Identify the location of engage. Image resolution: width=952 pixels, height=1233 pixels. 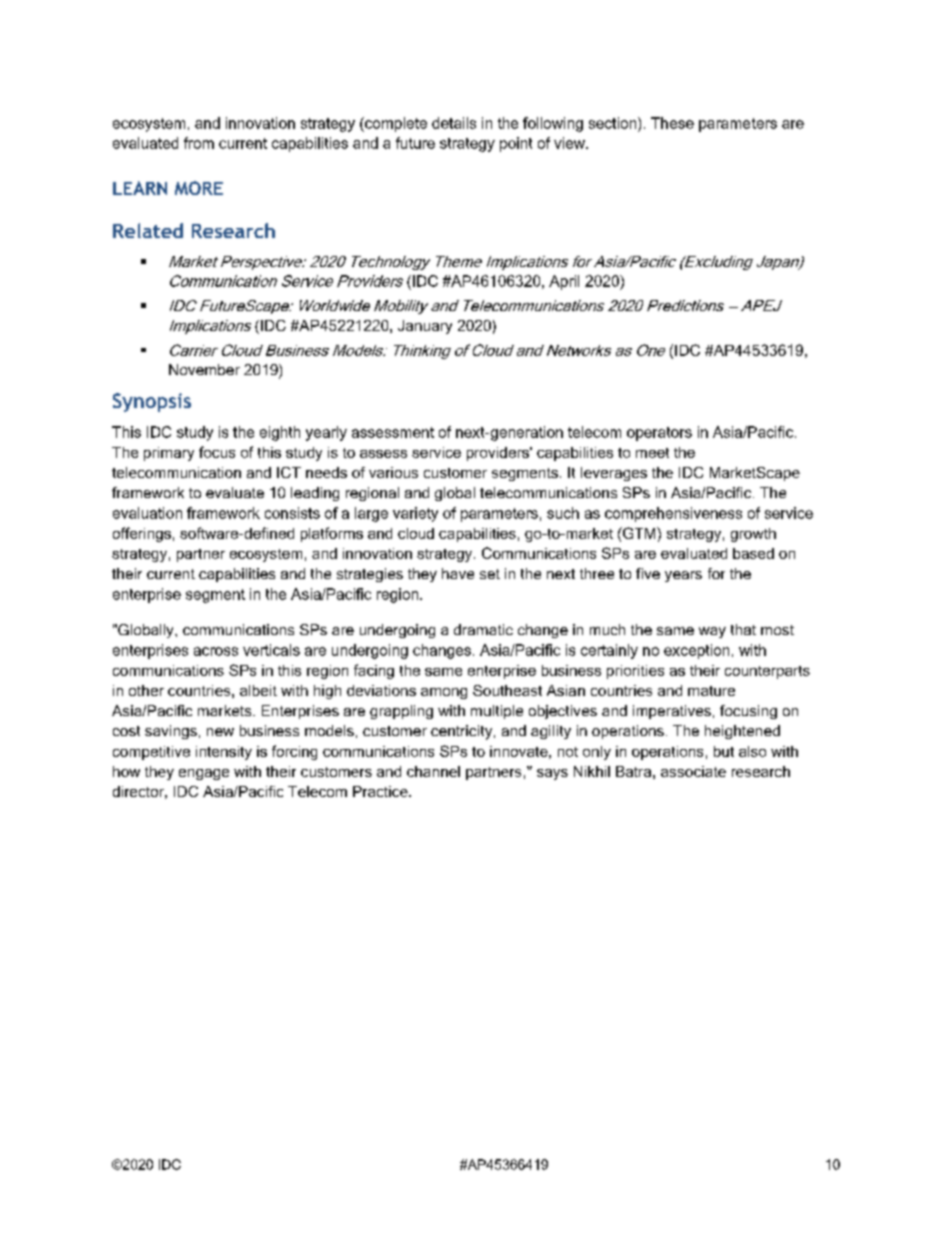
(204, 774).
